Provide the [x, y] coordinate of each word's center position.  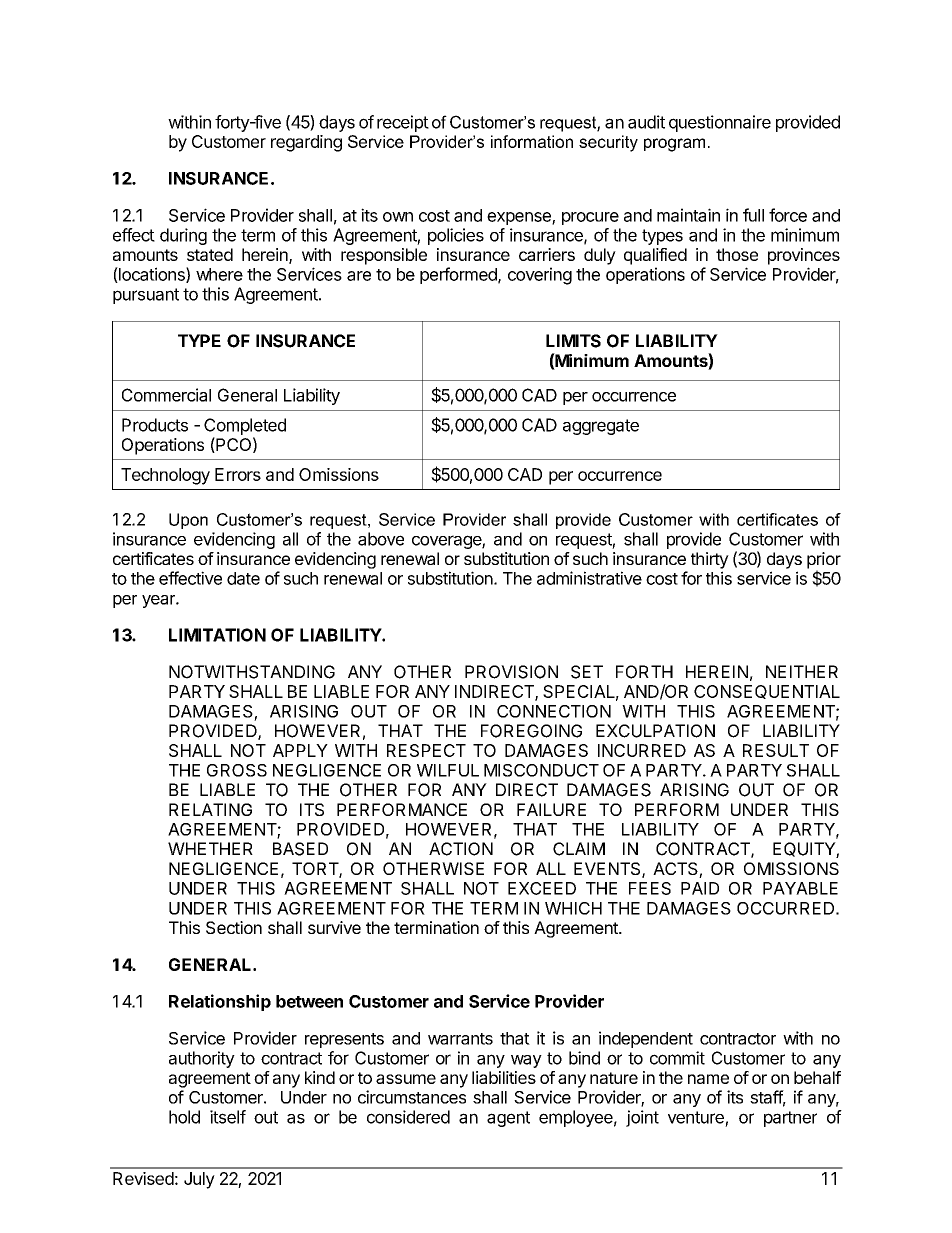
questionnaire [720, 123]
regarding [306, 143]
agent [508, 1119]
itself [228, 1117]
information [532, 141]
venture [696, 1117]
